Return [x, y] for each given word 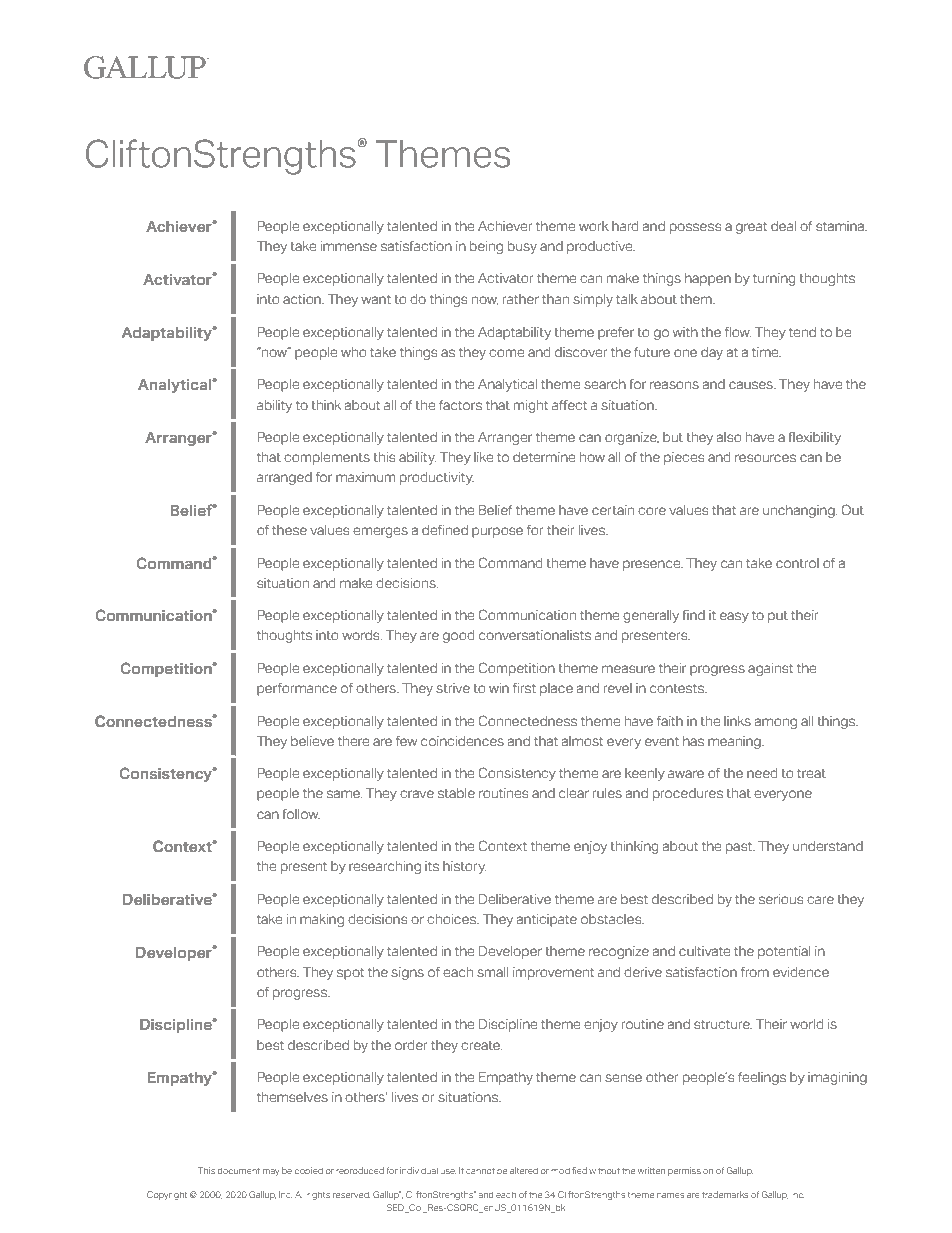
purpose [497, 532]
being [486, 247]
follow [301, 813]
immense [349, 246]
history [464, 867]
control [797, 563]
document [239, 1171]
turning [774, 279]
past [740, 848]
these [289, 530]
